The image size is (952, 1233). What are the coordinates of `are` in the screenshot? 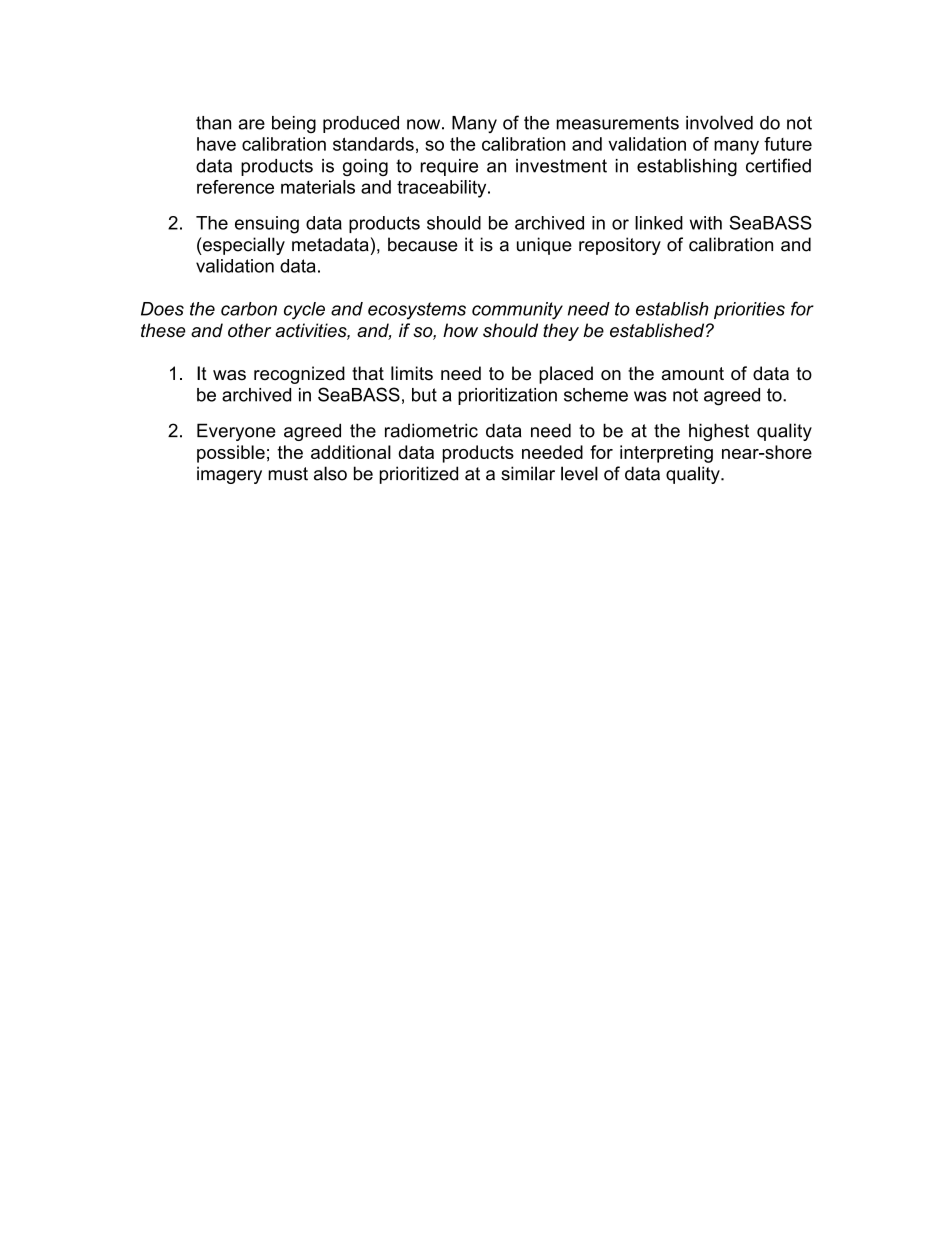 It's located at (251, 124).
